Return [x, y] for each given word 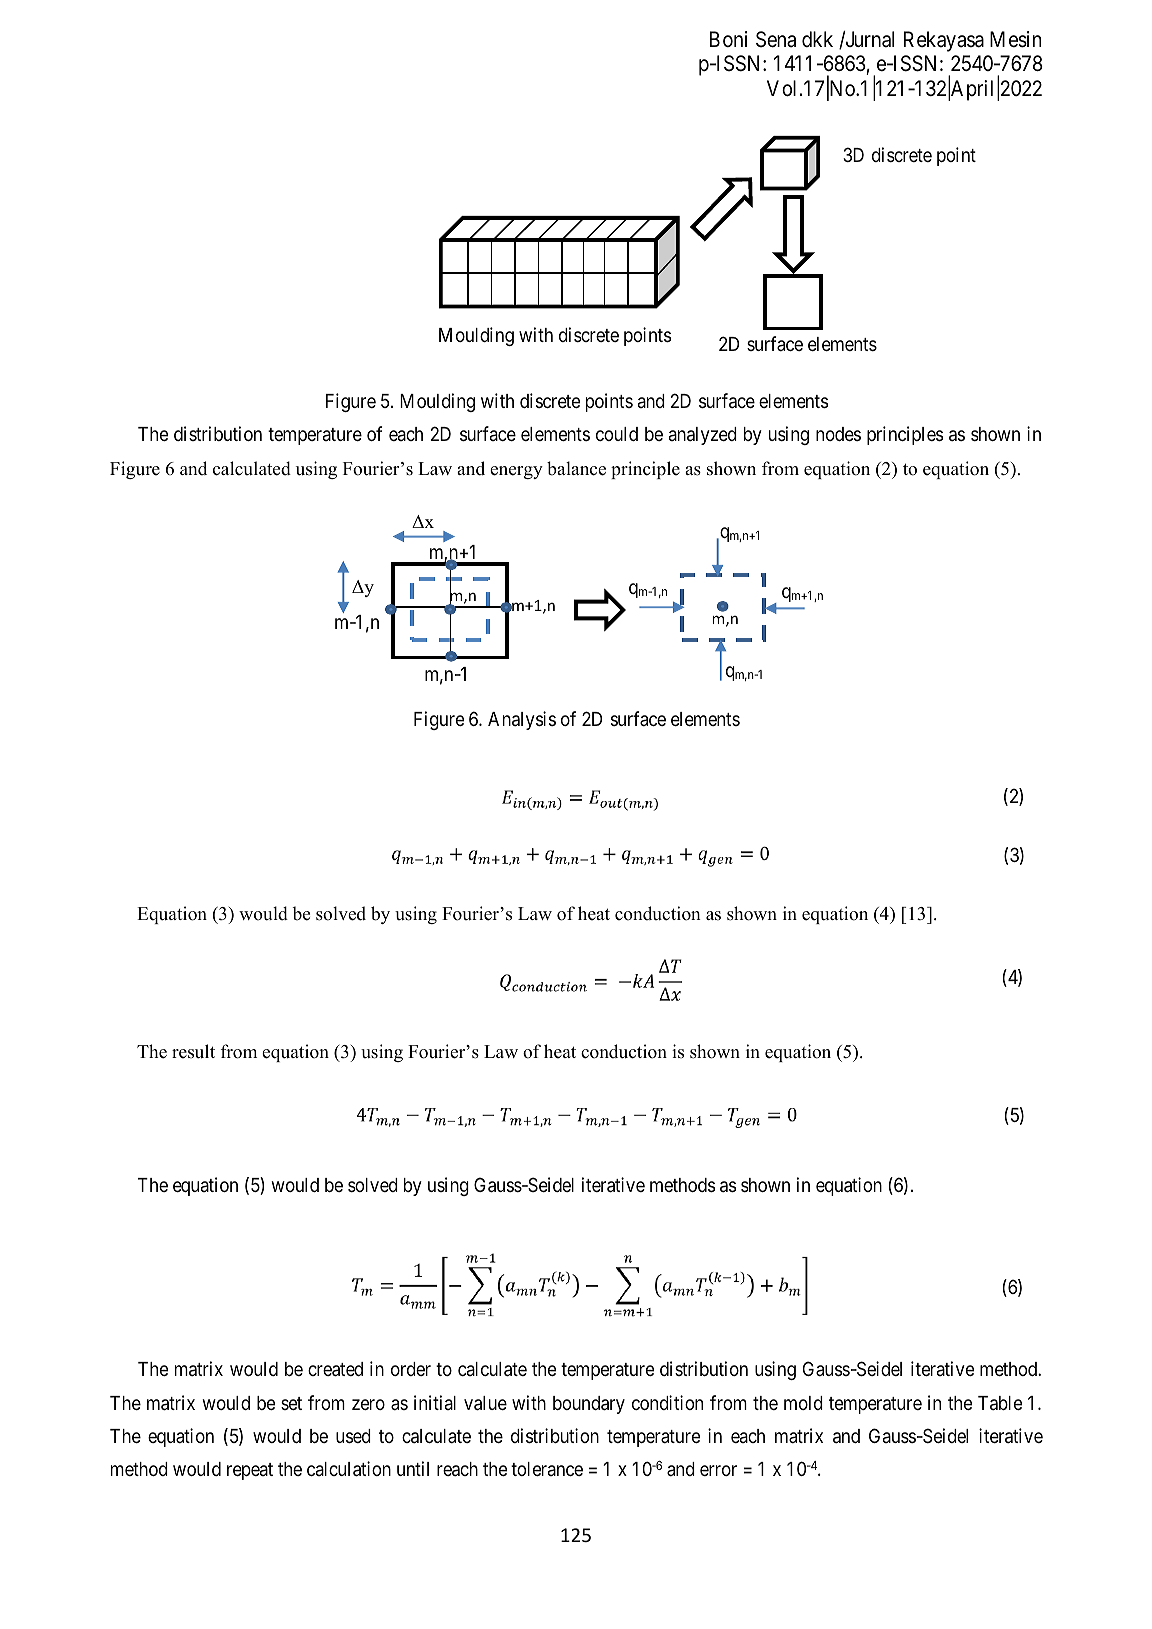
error [718, 1470]
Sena [776, 39]
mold [803, 1403]
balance [576, 468]
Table [1000, 1403]
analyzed [703, 436]
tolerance [547, 1469]
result [193, 1051]
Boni [728, 39]
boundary [589, 1405]
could [617, 434]
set [291, 1403]
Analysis [522, 720]
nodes [838, 434]
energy [516, 472]
